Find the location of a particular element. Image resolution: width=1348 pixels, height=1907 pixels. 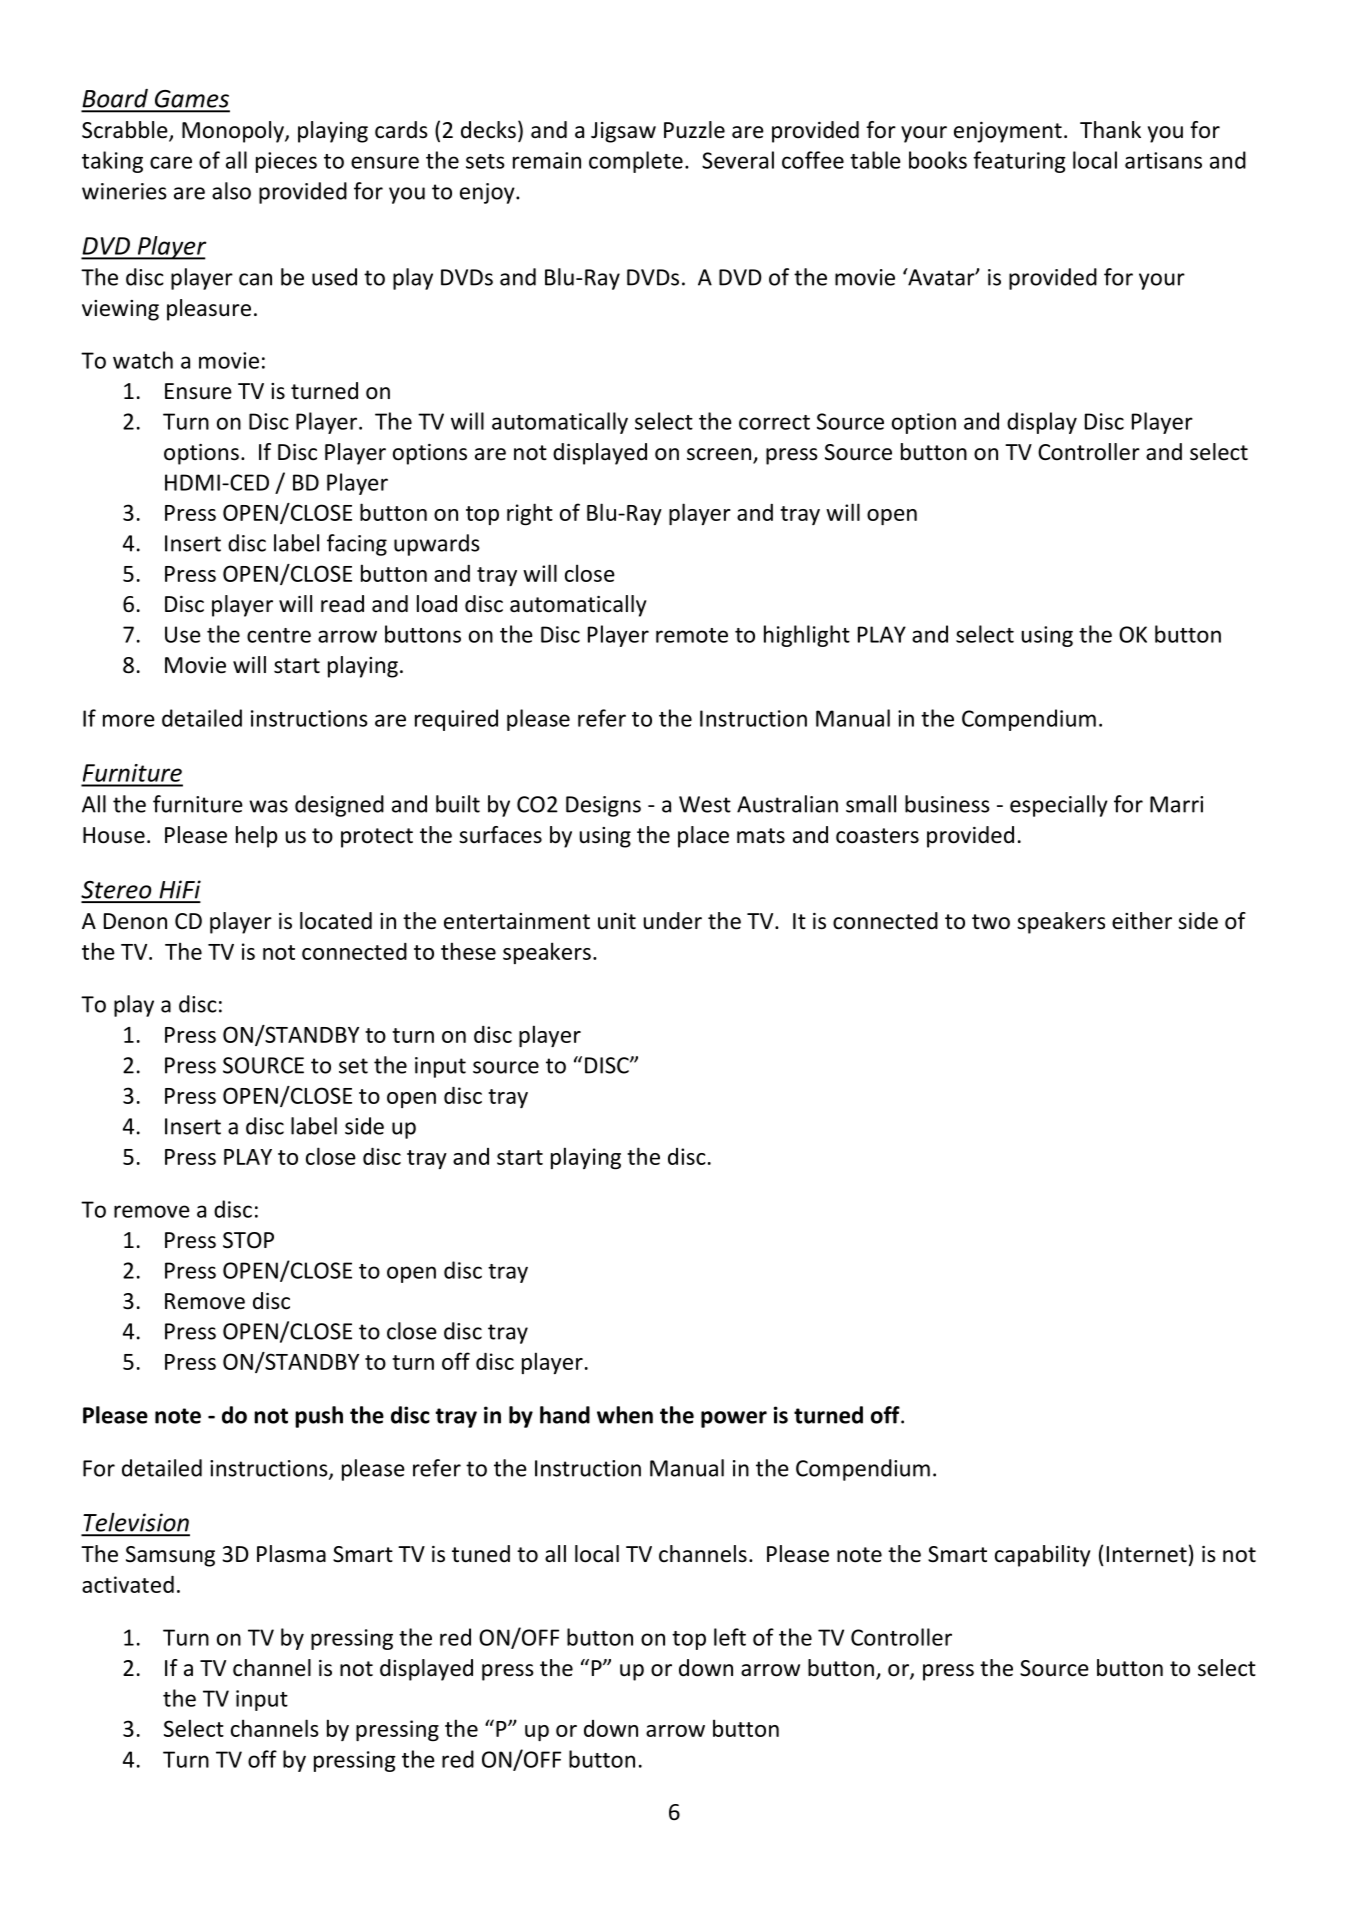

STOP is located at coordinates (248, 1240).
